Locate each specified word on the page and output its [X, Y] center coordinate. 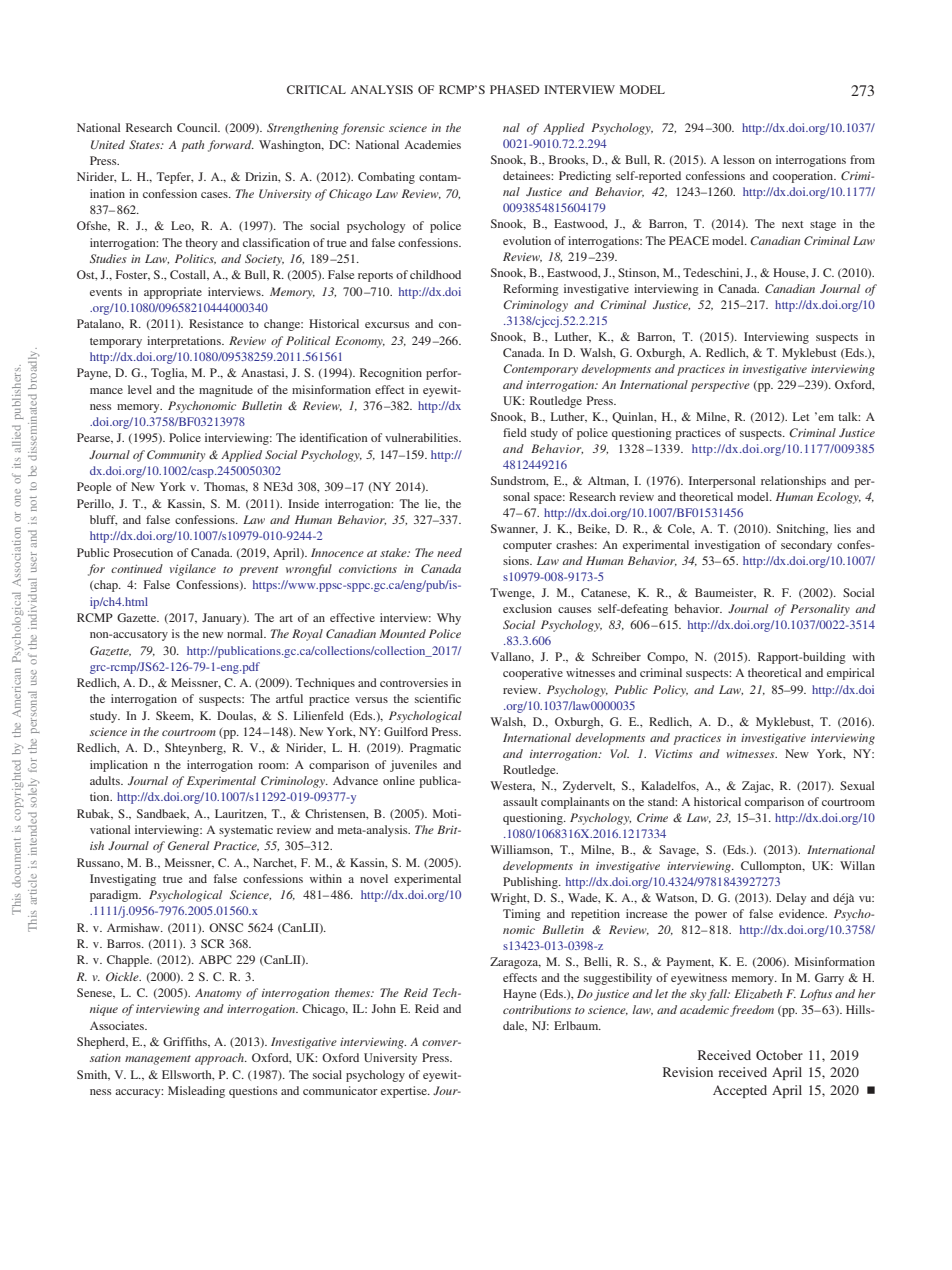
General [188, 846]
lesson [739, 159]
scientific [438, 698]
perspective [720, 386]
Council [198, 127]
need [449, 552]
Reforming [531, 290]
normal [246, 633]
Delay [791, 899]
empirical [850, 674]
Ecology [839, 498]
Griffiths [186, 1042]
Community [176, 456]
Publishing [531, 883]
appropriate [173, 293]
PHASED [514, 89]
